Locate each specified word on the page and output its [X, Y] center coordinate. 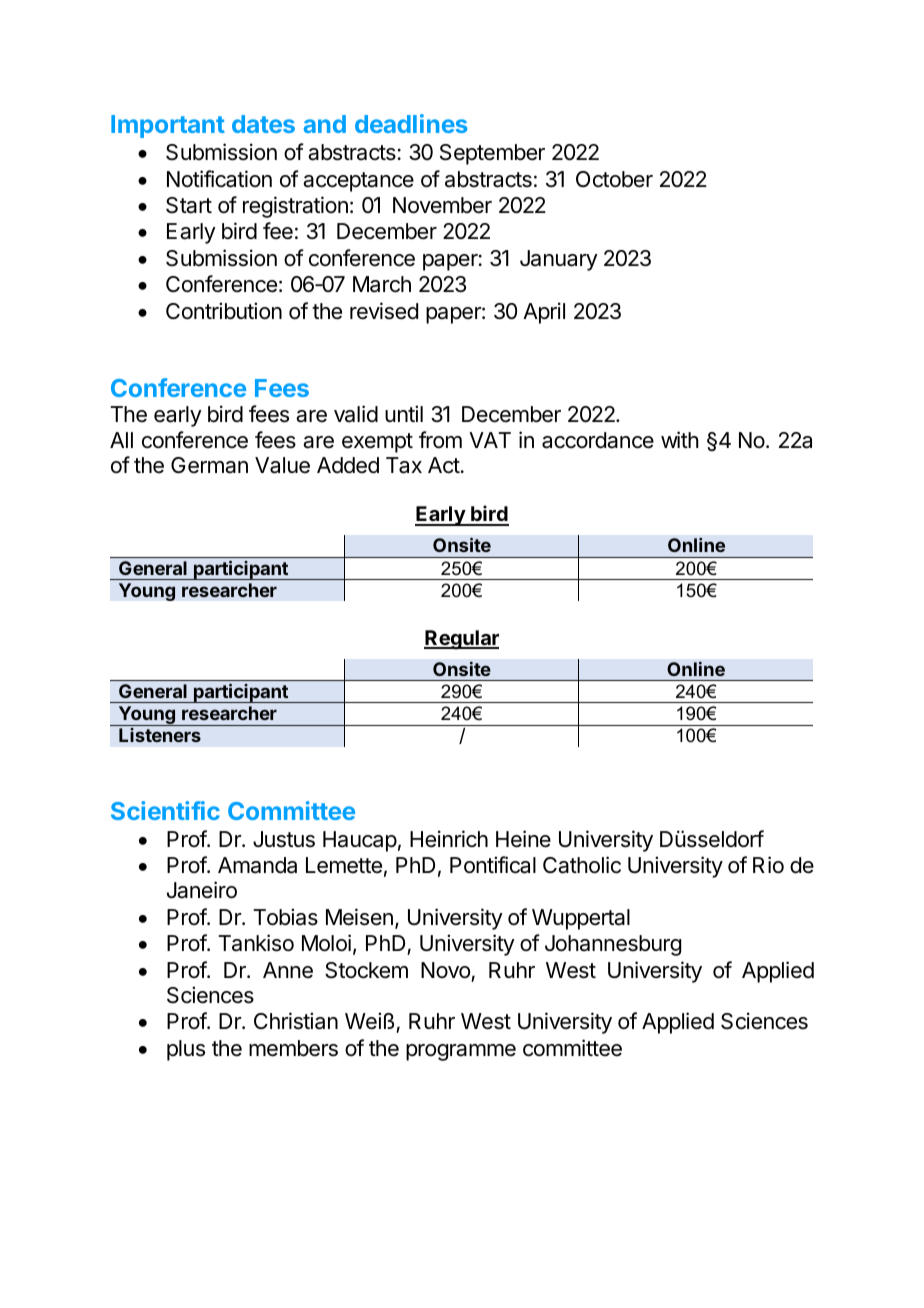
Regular [461, 640]
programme [461, 1052]
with [680, 439]
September [492, 154]
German [209, 465]
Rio [768, 865]
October [614, 179]
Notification [219, 179]
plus [186, 1050]
